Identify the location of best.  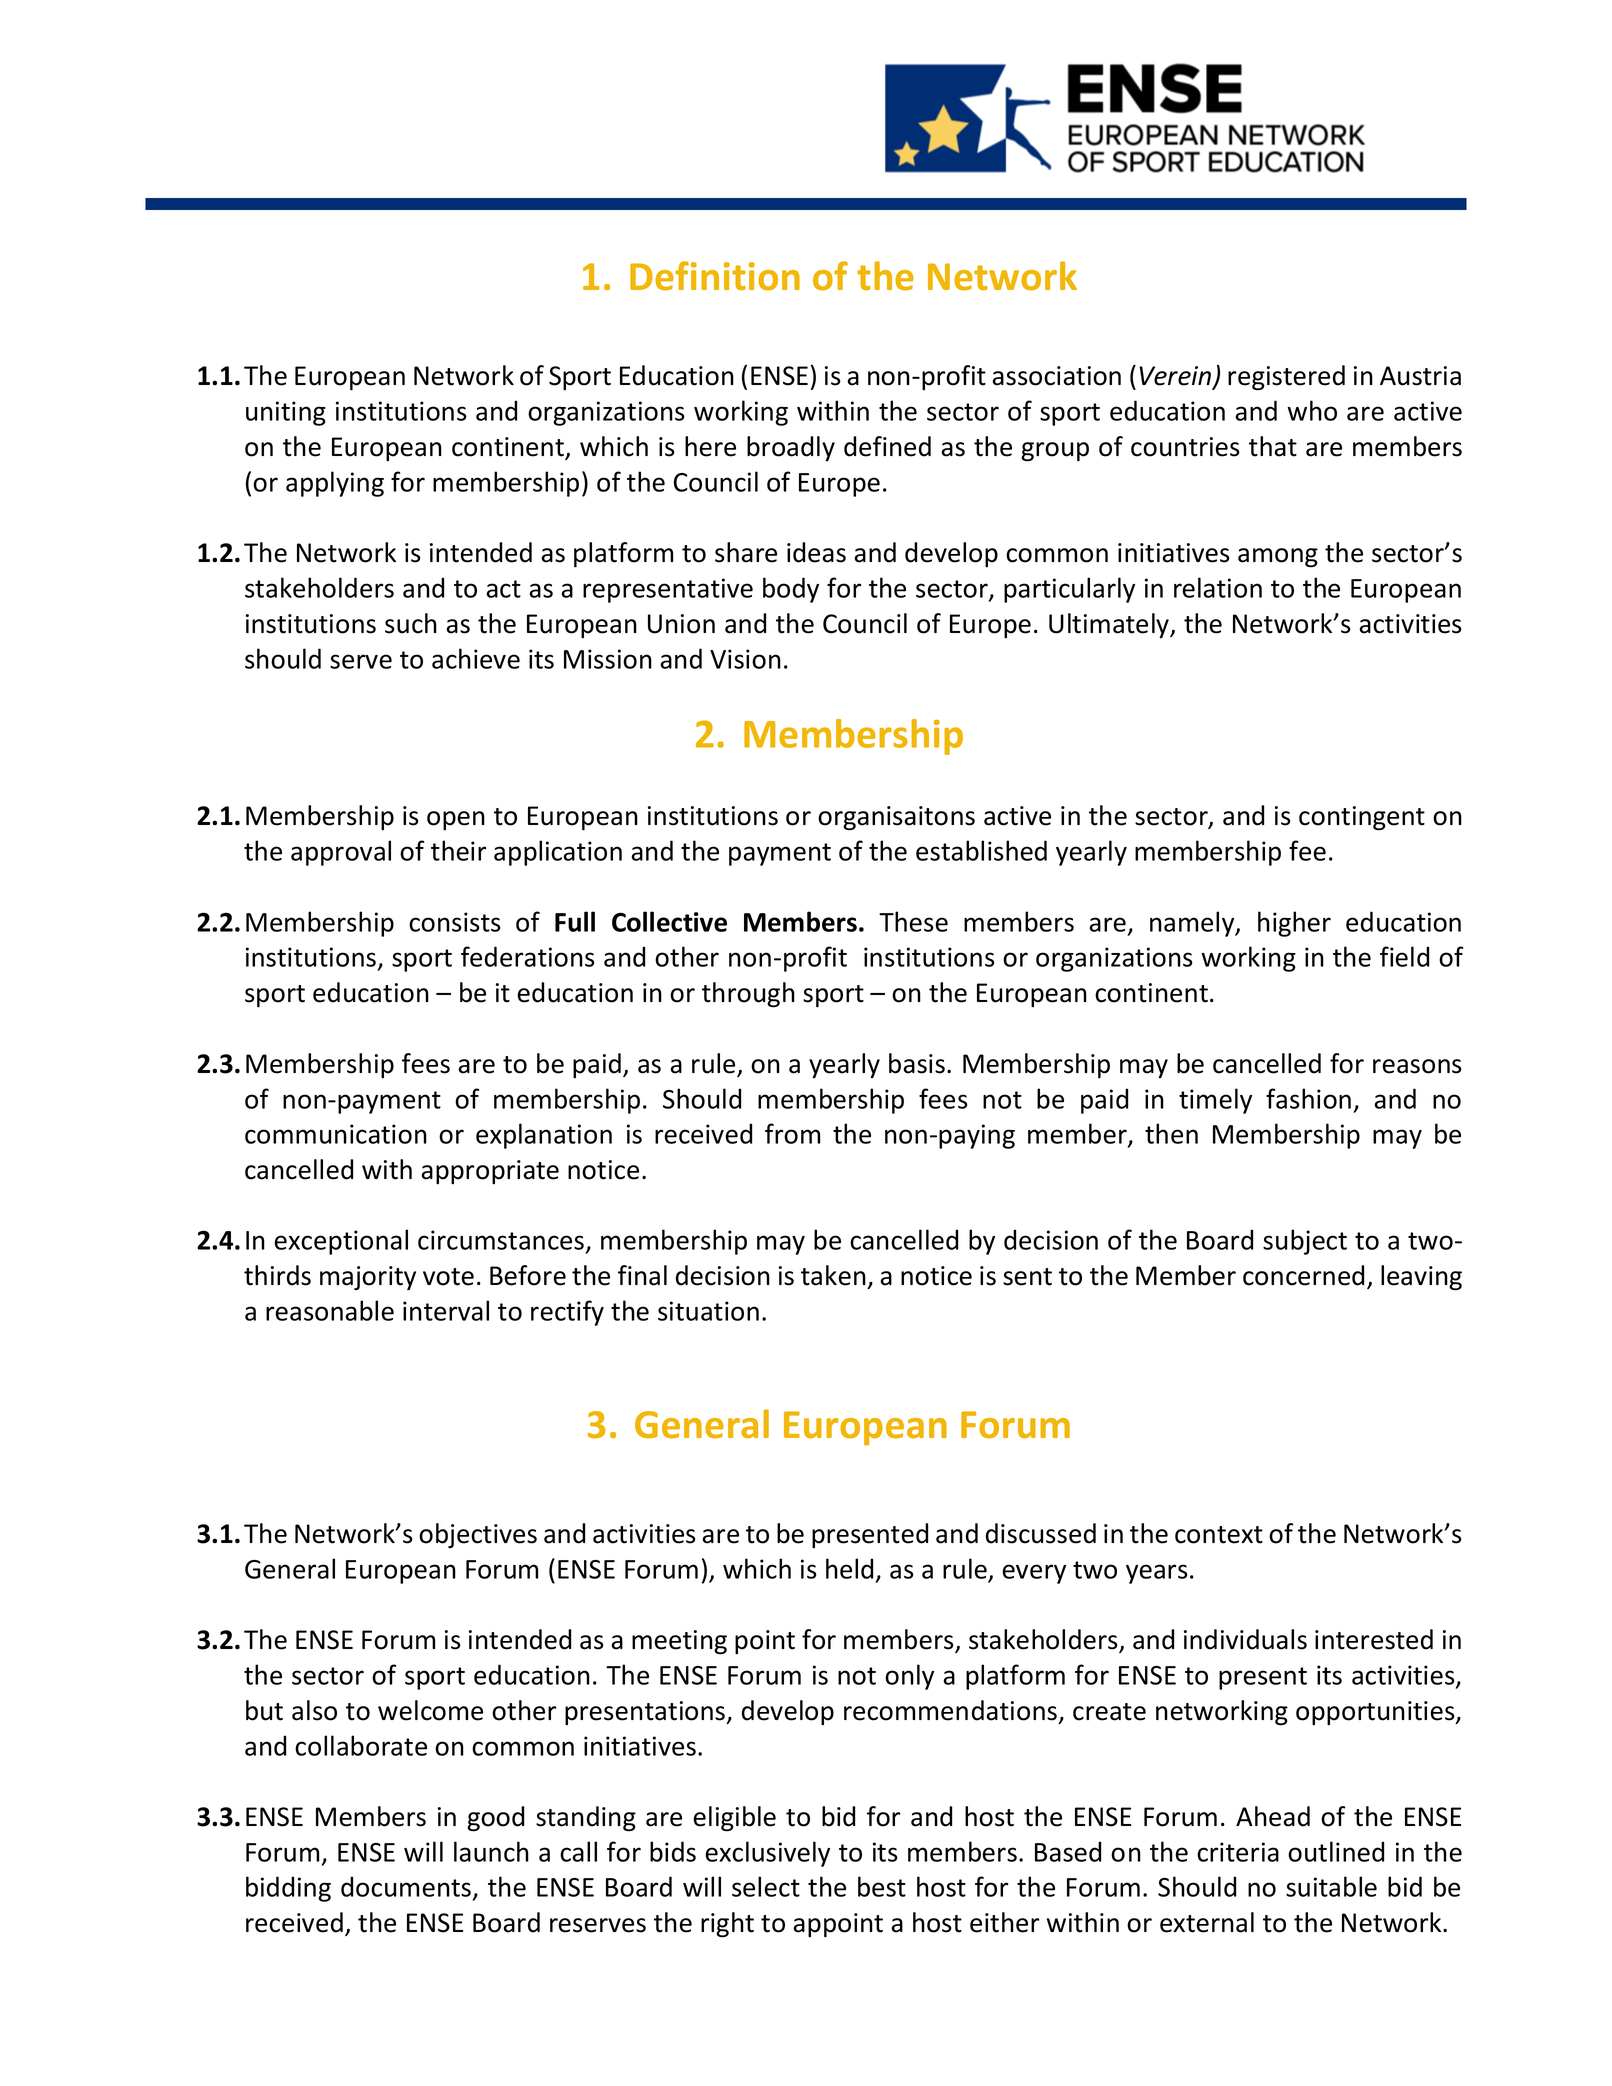
(882, 1886).
